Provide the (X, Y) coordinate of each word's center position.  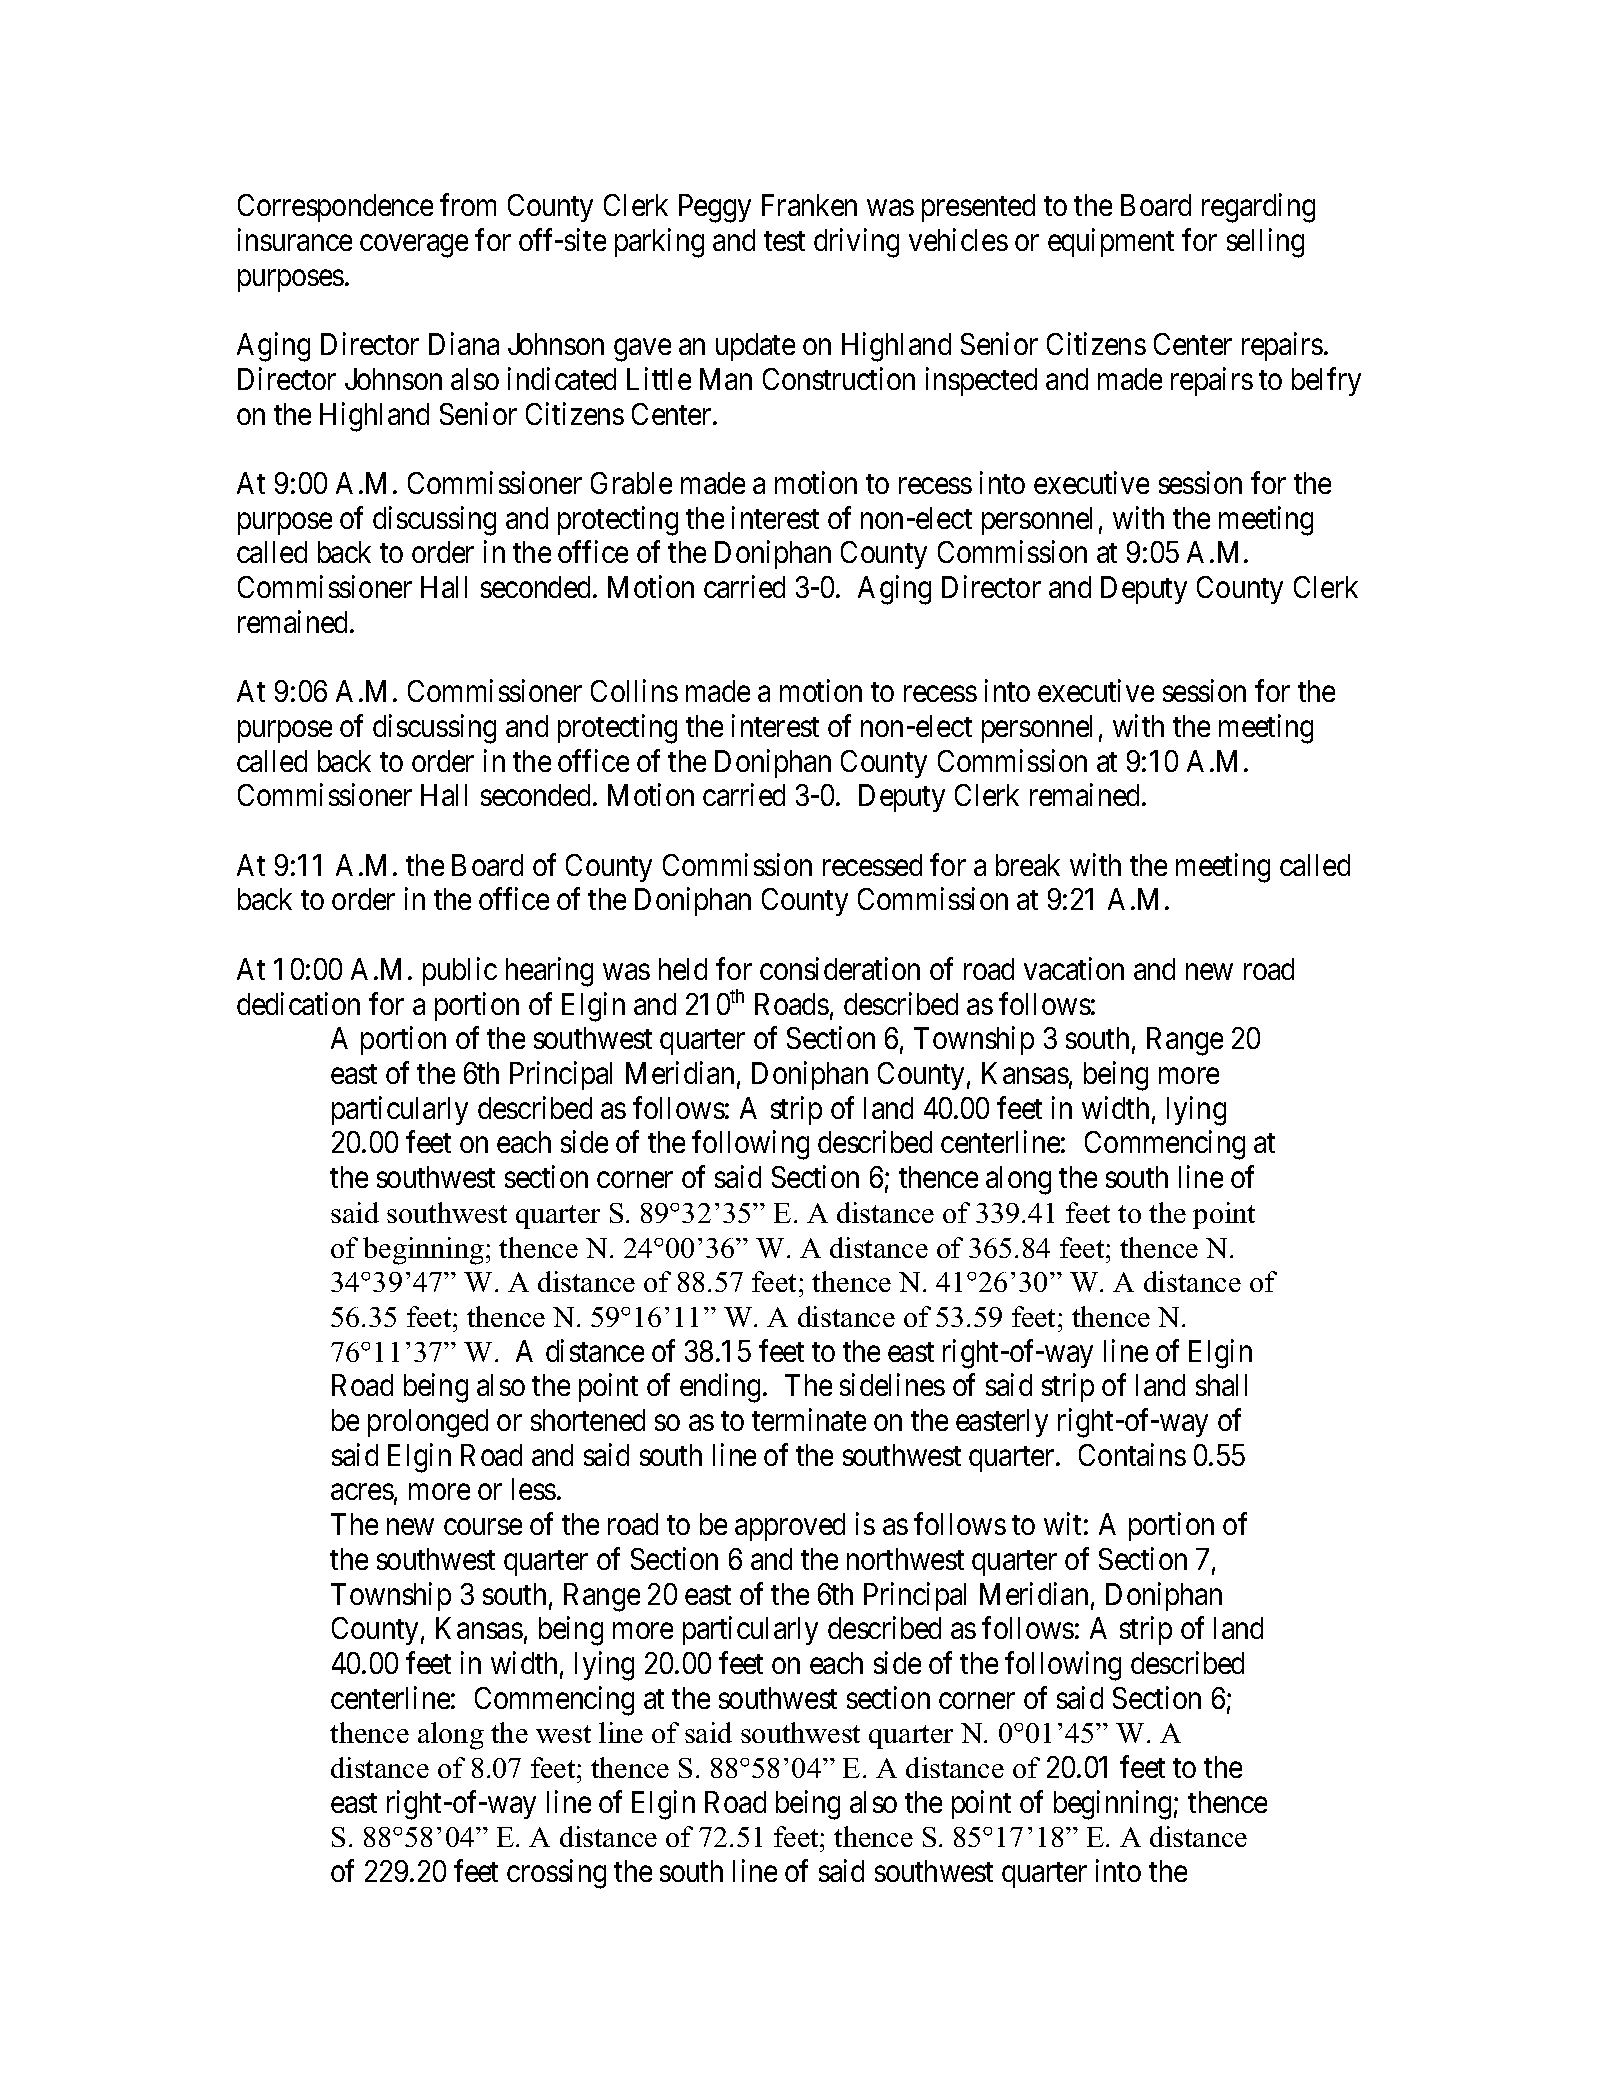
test (784, 241)
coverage (414, 246)
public (460, 971)
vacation (1074, 968)
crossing (556, 1874)
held (683, 969)
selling (1265, 243)
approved (790, 1527)
